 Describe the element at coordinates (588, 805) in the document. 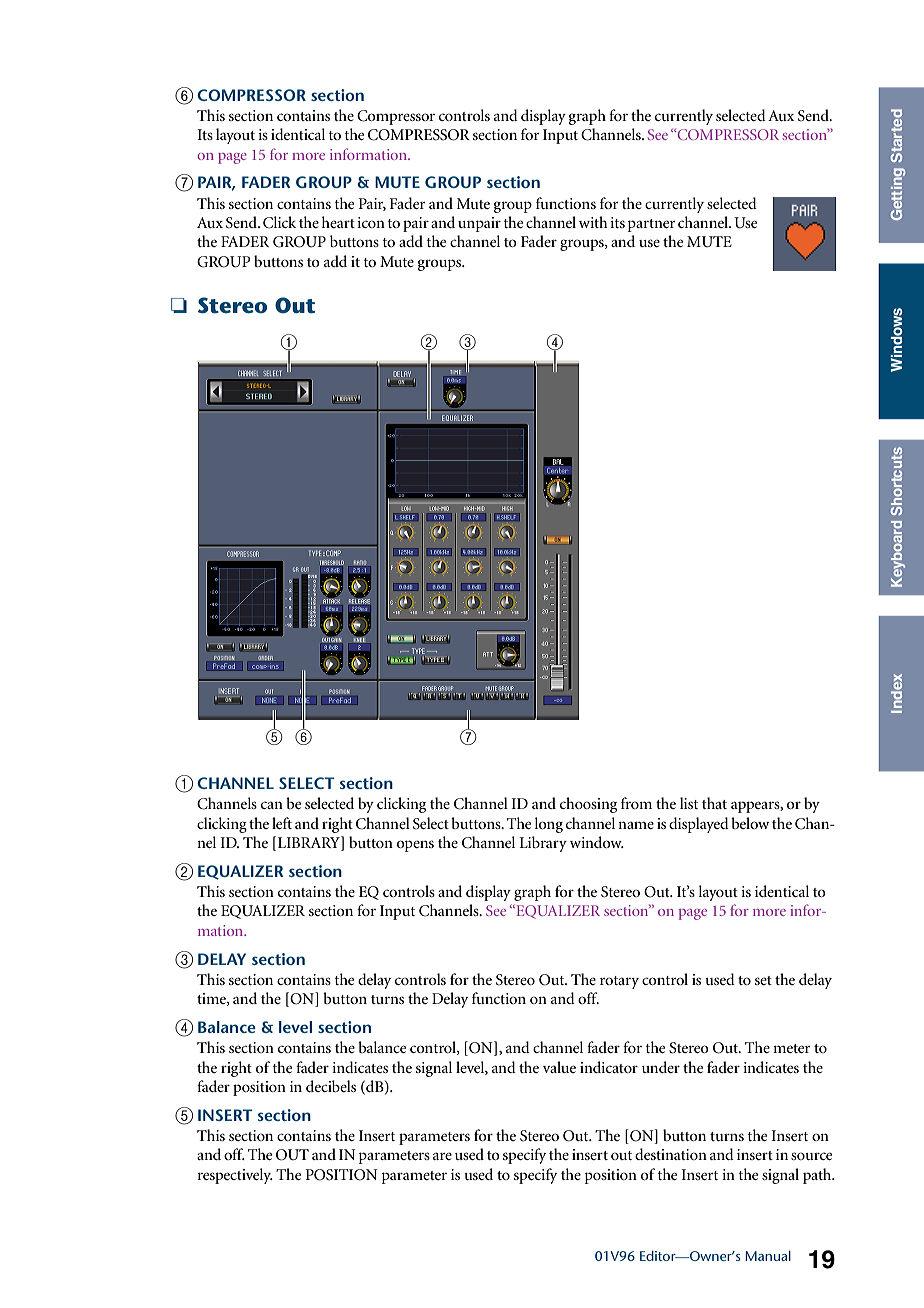

I see `choosing` at that location.
